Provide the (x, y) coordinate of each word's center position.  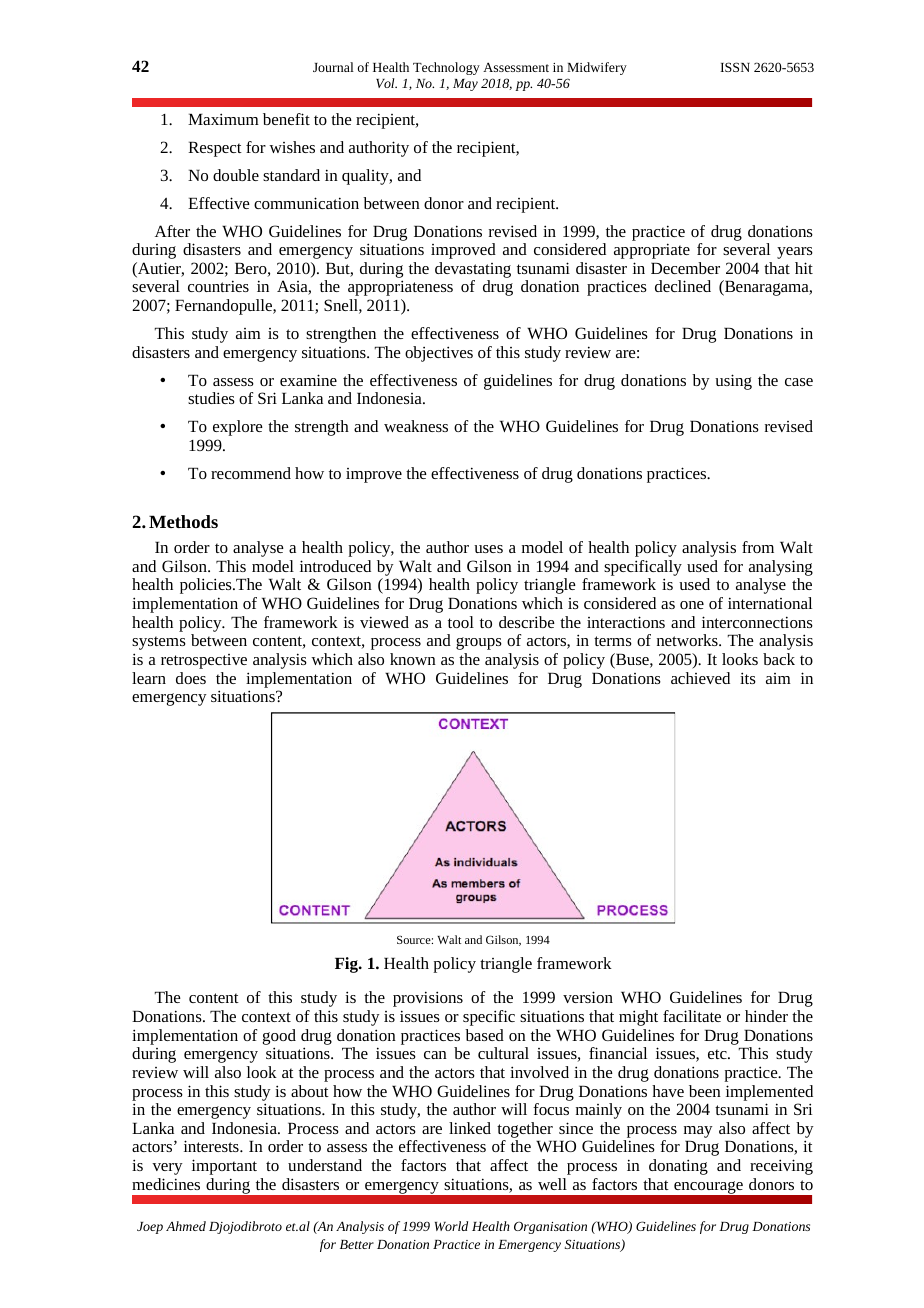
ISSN (735, 67)
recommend (251, 473)
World (451, 1226)
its (748, 678)
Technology (446, 68)
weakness (416, 426)
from (758, 547)
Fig (348, 965)
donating (678, 1167)
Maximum (223, 119)
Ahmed (186, 1226)
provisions (428, 999)
